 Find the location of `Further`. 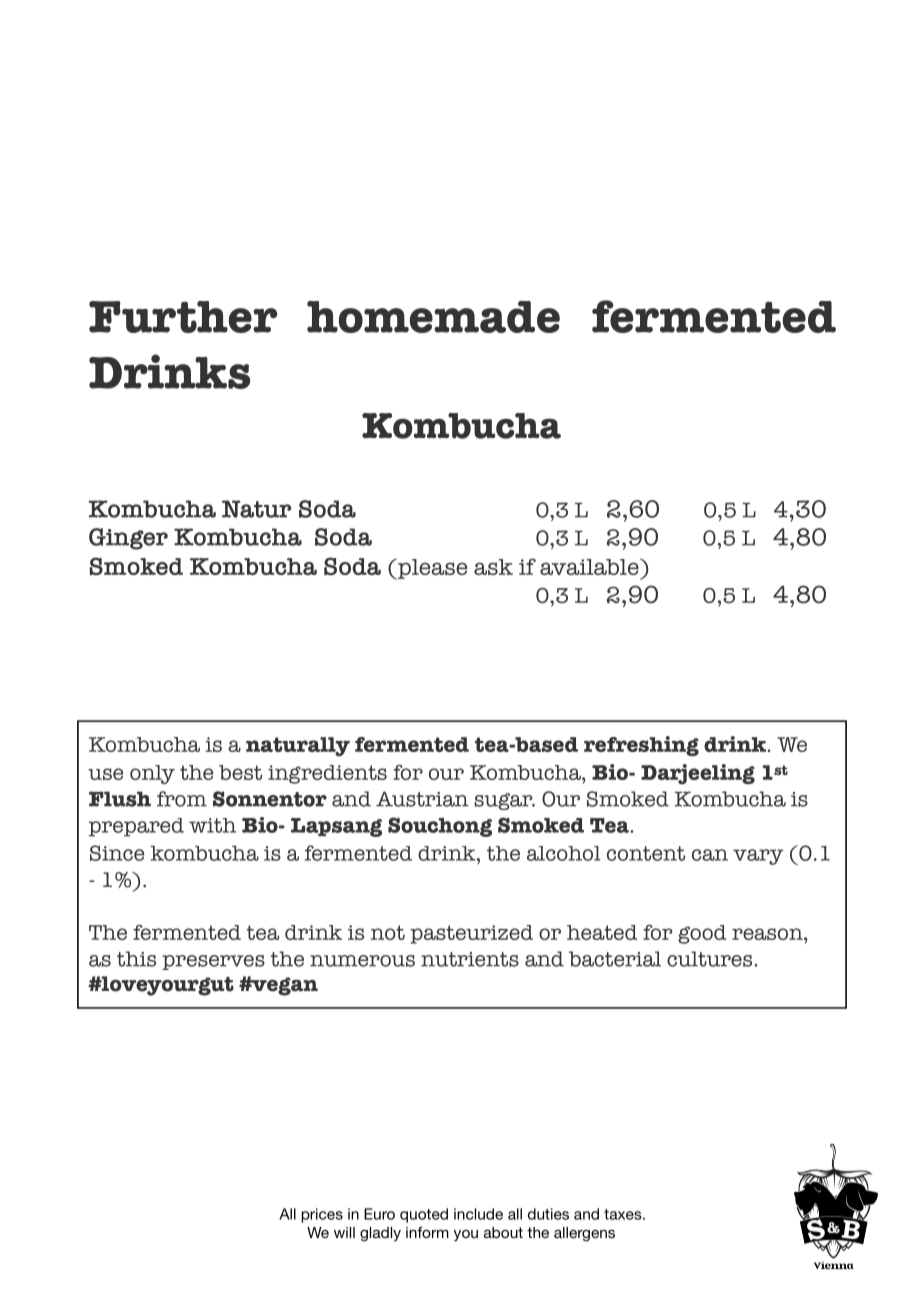

Further is located at coordinates (183, 317).
